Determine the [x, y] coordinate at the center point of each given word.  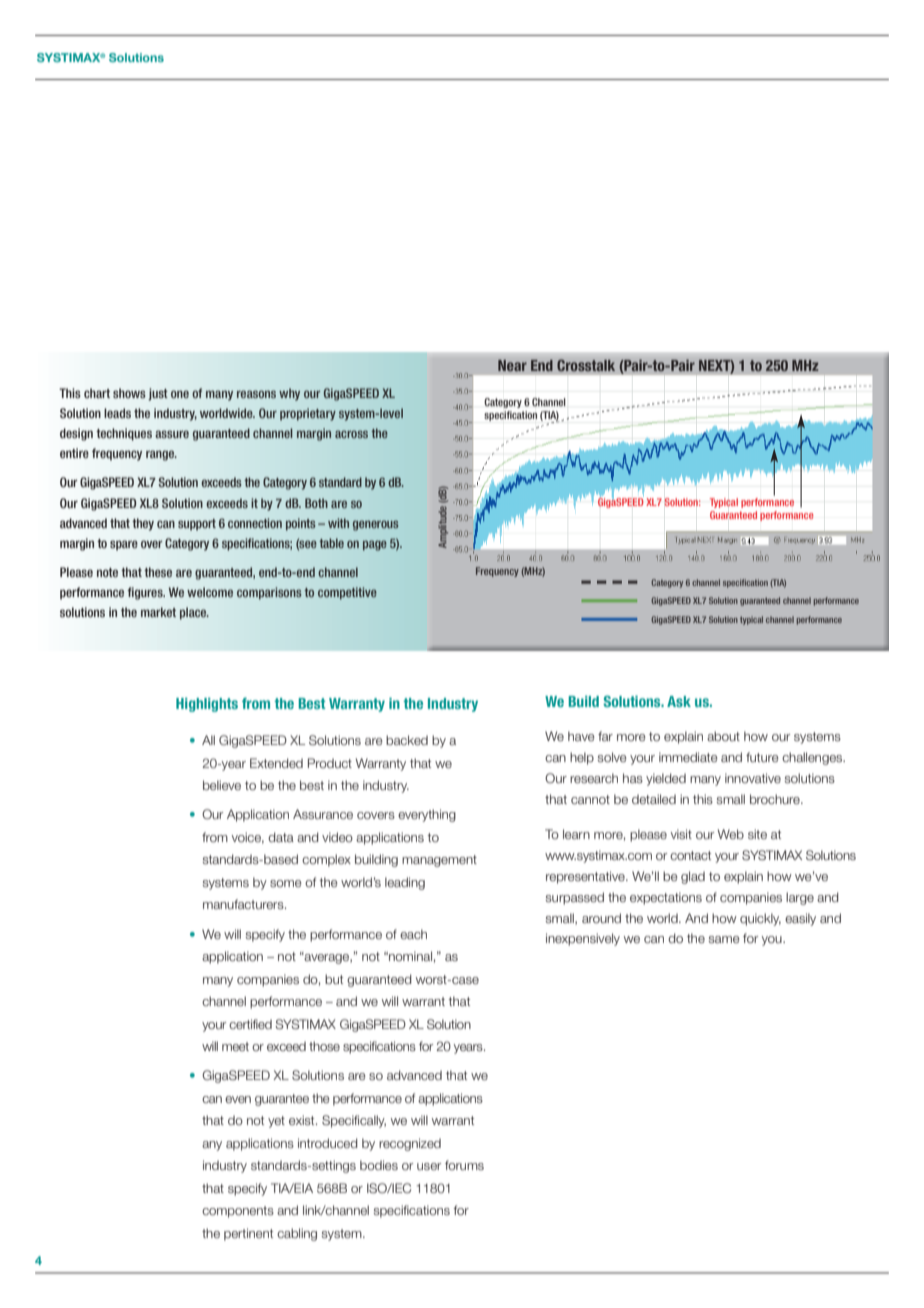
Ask [679, 701]
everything [427, 815]
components [238, 1212]
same [724, 939]
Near [512, 365]
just [158, 394]
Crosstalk [586, 365]
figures [146, 593]
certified [250, 1024]
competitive [347, 593]
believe [222, 785]
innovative [753, 778]
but [334, 979]
